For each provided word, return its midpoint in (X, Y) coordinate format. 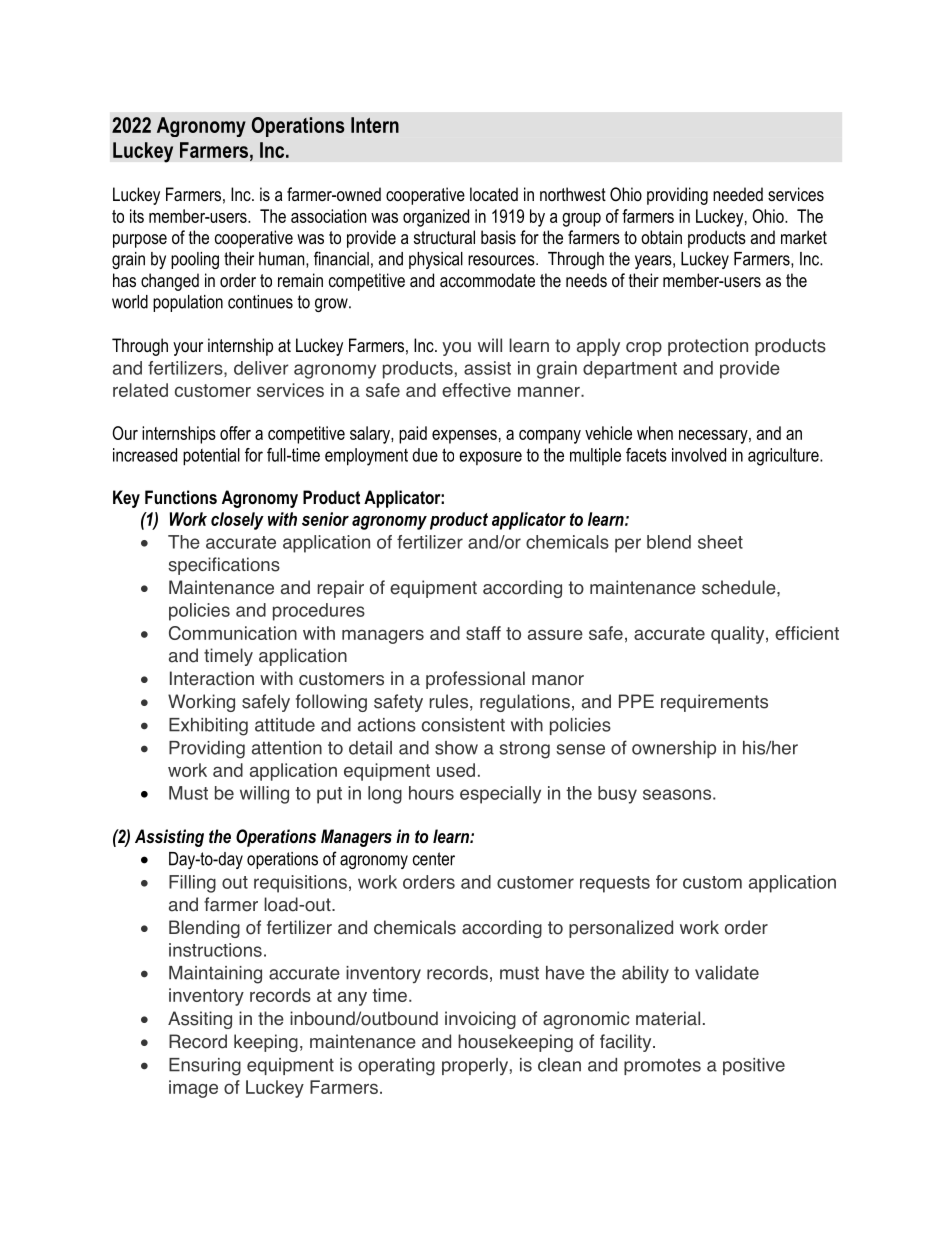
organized (436, 218)
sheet (720, 542)
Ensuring (205, 1067)
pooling (195, 260)
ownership (674, 749)
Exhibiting (208, 727)
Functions (181, 497)
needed (738, 194)
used (456, 770)
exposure (490, 458)
